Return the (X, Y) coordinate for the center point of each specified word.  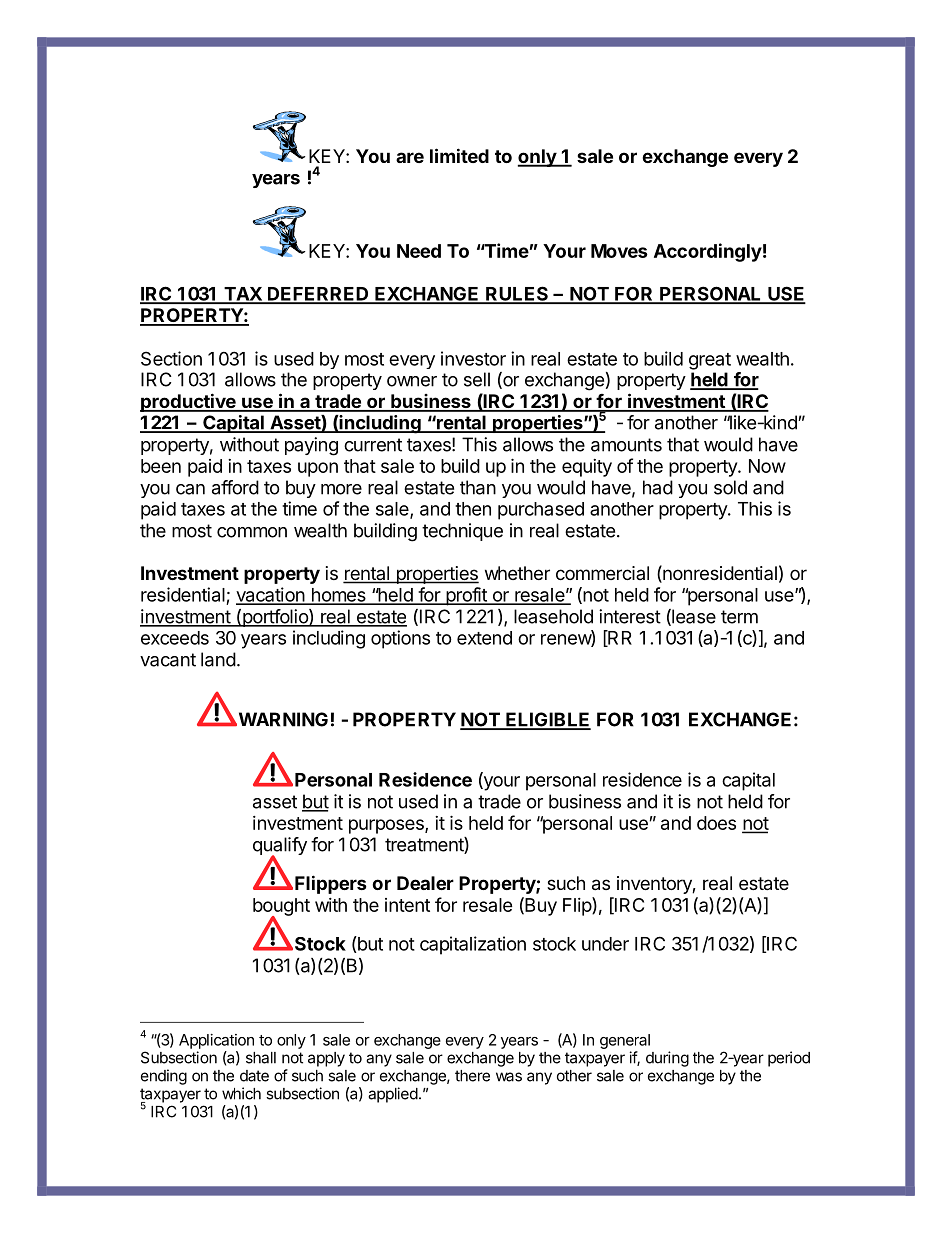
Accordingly (708, 252)
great (710, 361)
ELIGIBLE (547, 720)
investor (473, 358)
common (252, 532)
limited (459, 155)
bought (281, 908)
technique (462, 532)
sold (730, 487)
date (254, 1076)
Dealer (425, 883)
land (218, 659)
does (716, 823)
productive (189, 402)
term (739, 617)
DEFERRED (318, 295)
